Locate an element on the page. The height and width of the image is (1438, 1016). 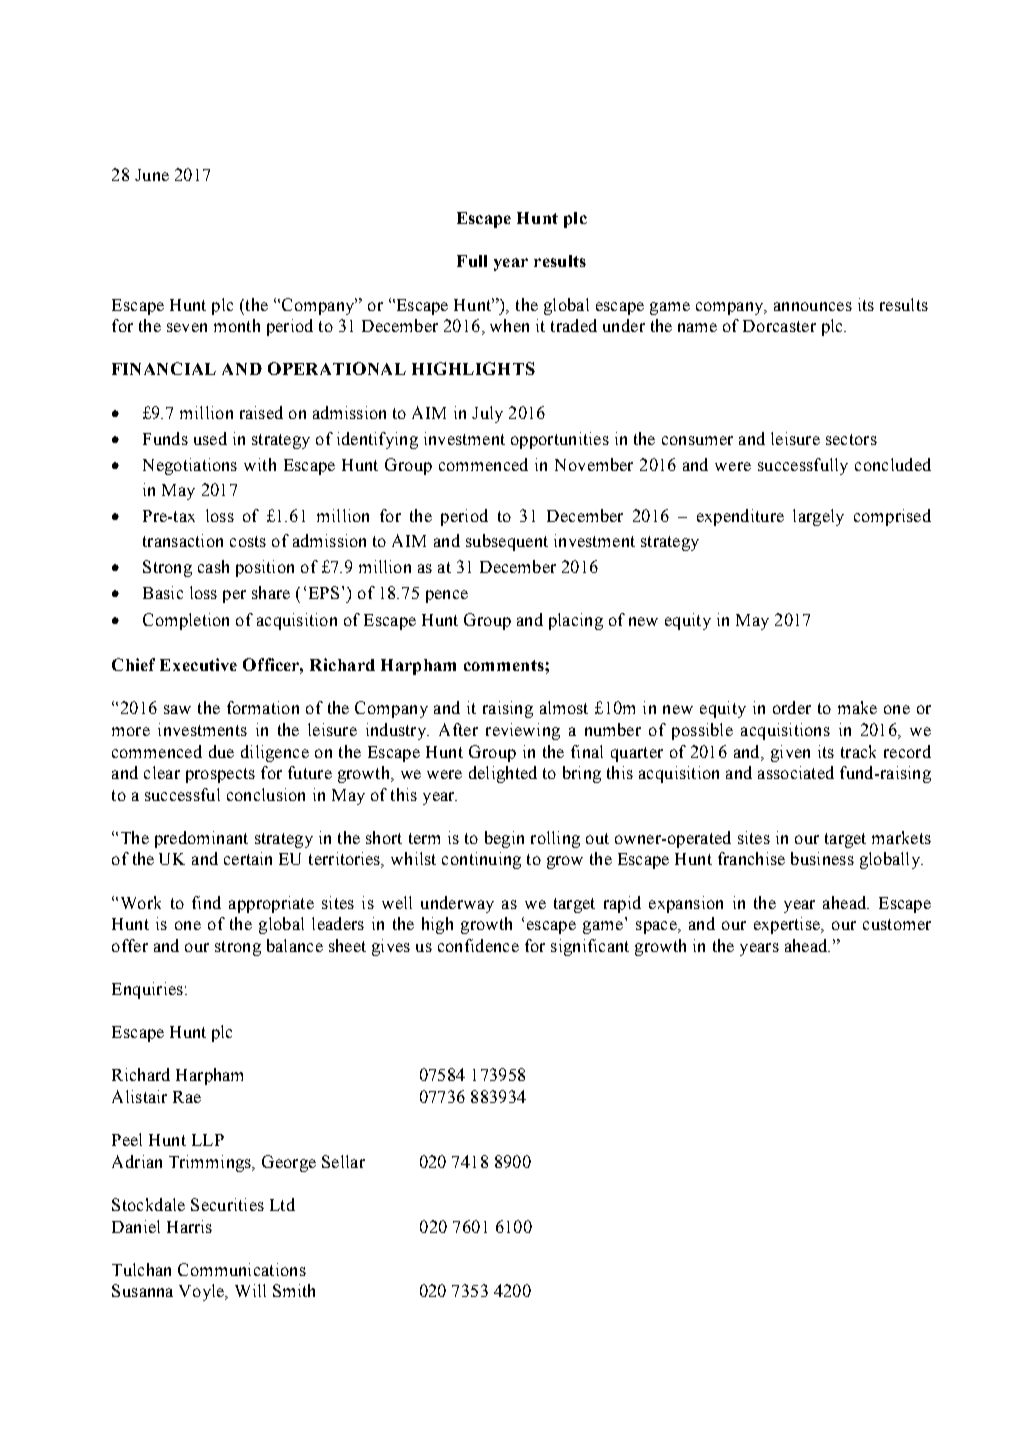
cash is located at coordinates (213, 566).
